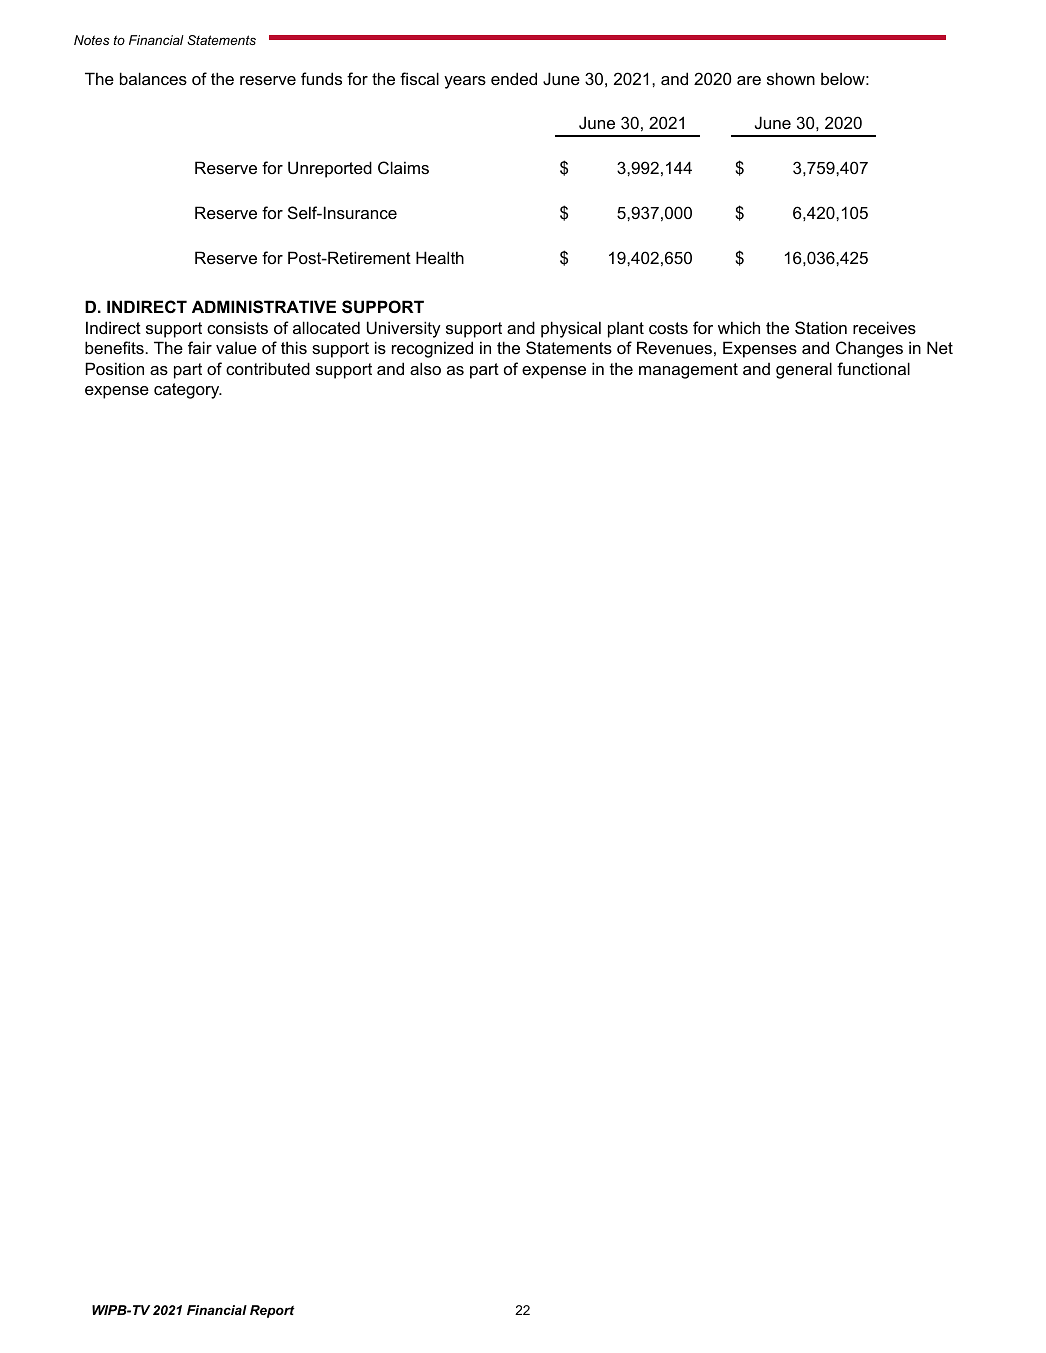 Image resolution: width=1046 pixels, height=1353 pixels. I want to click on Station, so click(821, 327).
